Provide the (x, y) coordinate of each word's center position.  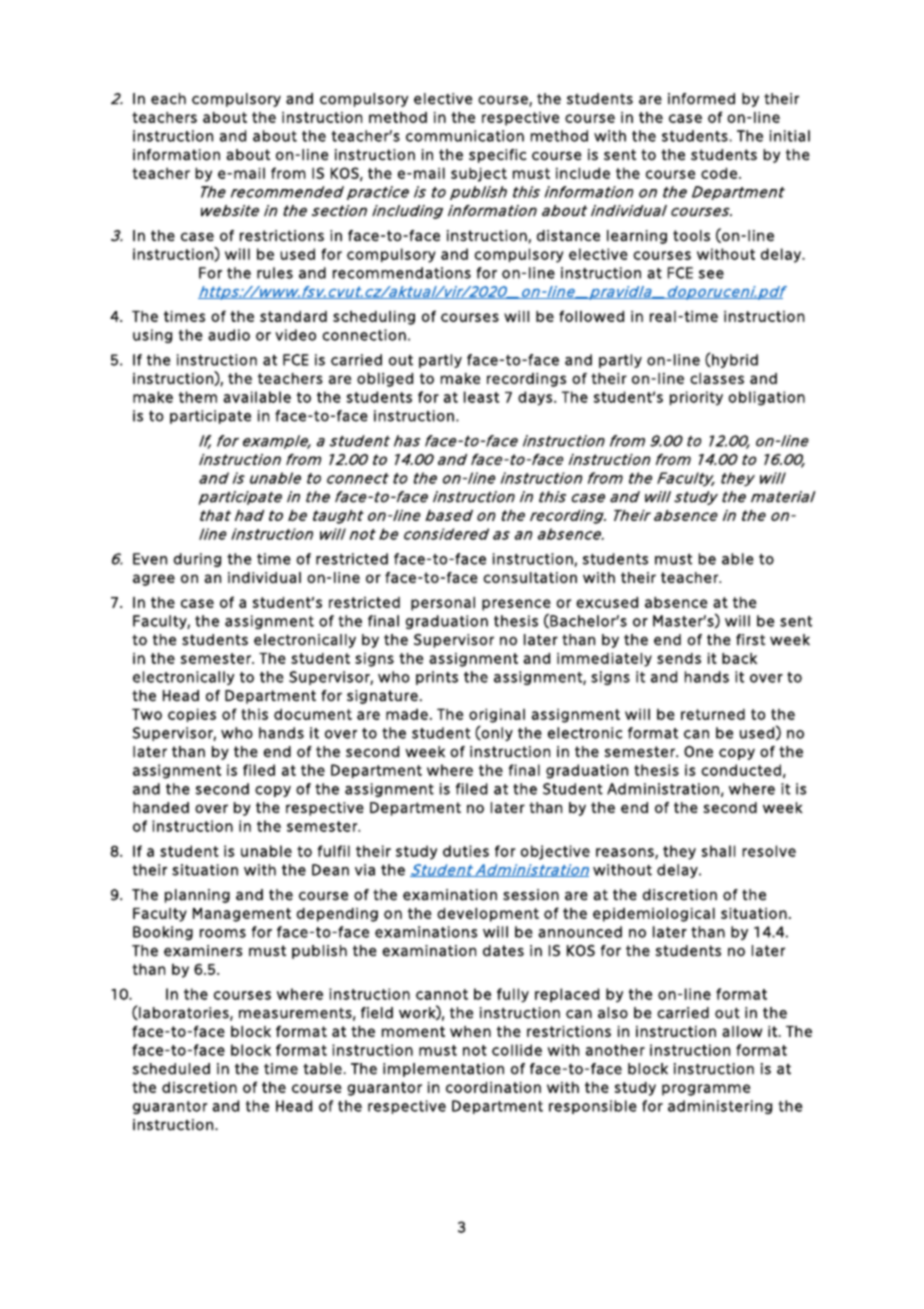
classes (717, 378)
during (197, 560)
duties (466, 851)
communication (465, 136)
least (481, 397)
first (750, 640)
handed (161, 808)
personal (443, 604)
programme (706, 1090)
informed (701, 99)
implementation (443, 1070)
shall (718, 851)
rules (275, 273)
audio (229, 335)
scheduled (171, 1069)
